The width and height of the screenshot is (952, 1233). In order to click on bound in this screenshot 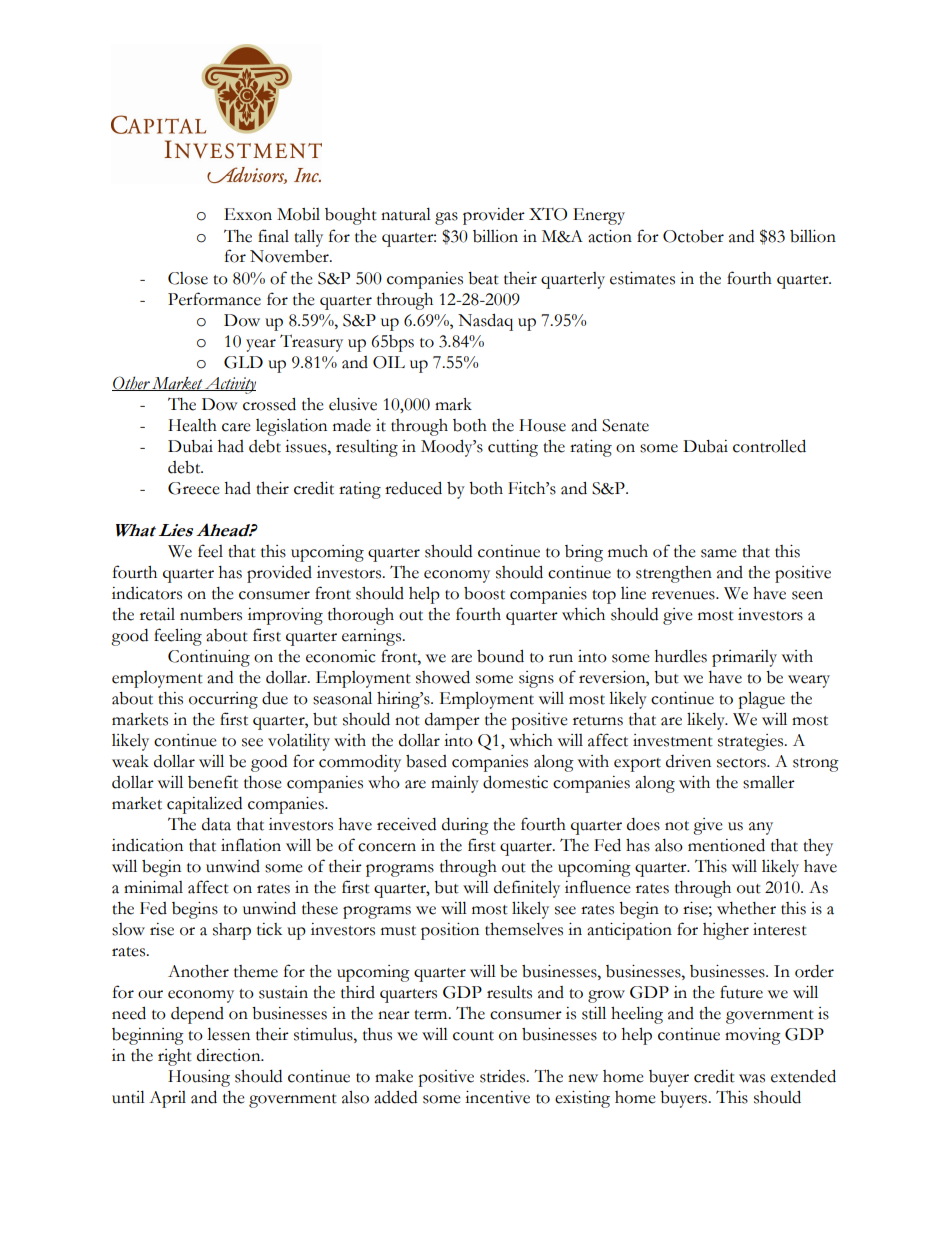, I will do `click(500, 656)`.
